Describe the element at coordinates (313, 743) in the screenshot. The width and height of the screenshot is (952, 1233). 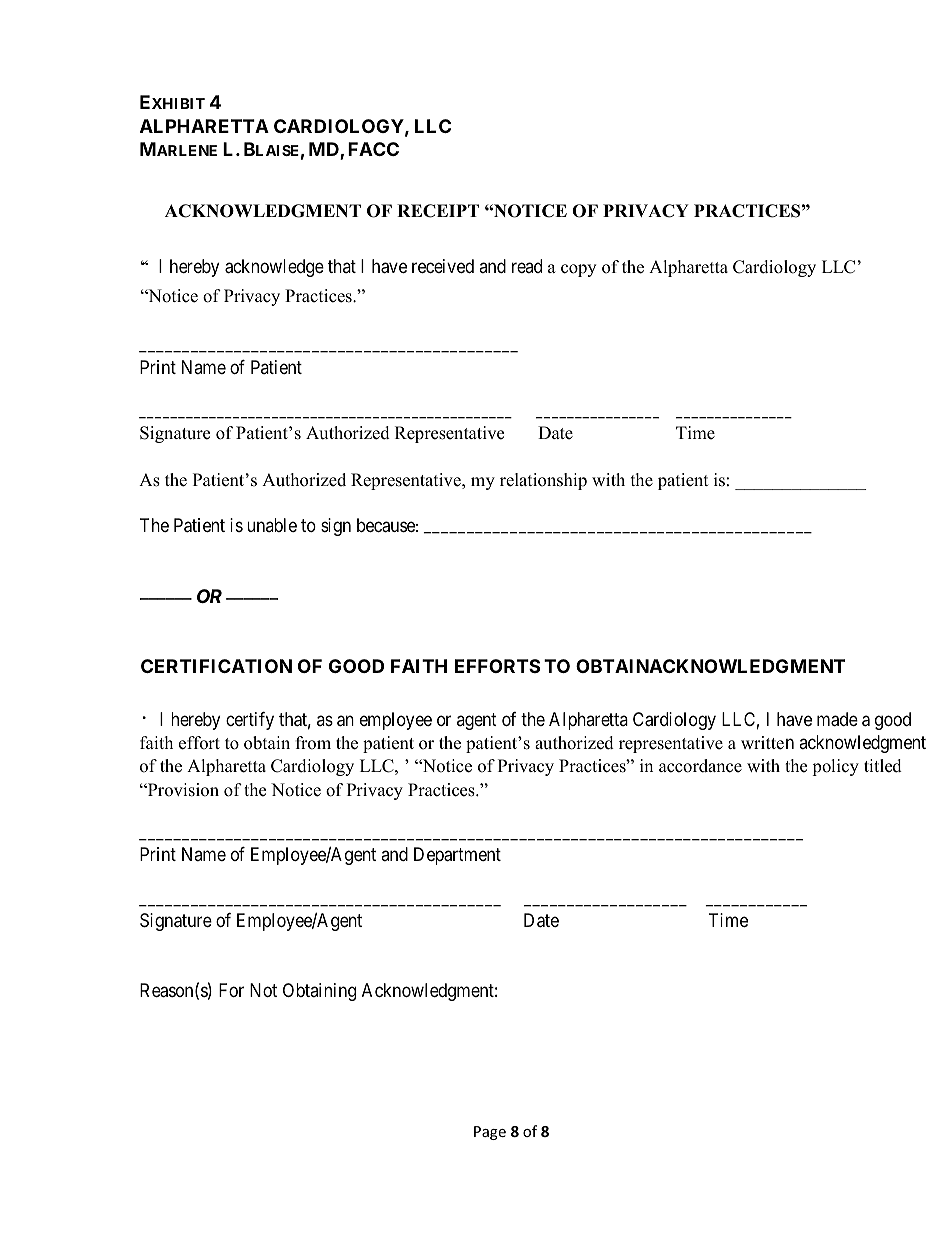
I see `from` at that location.
